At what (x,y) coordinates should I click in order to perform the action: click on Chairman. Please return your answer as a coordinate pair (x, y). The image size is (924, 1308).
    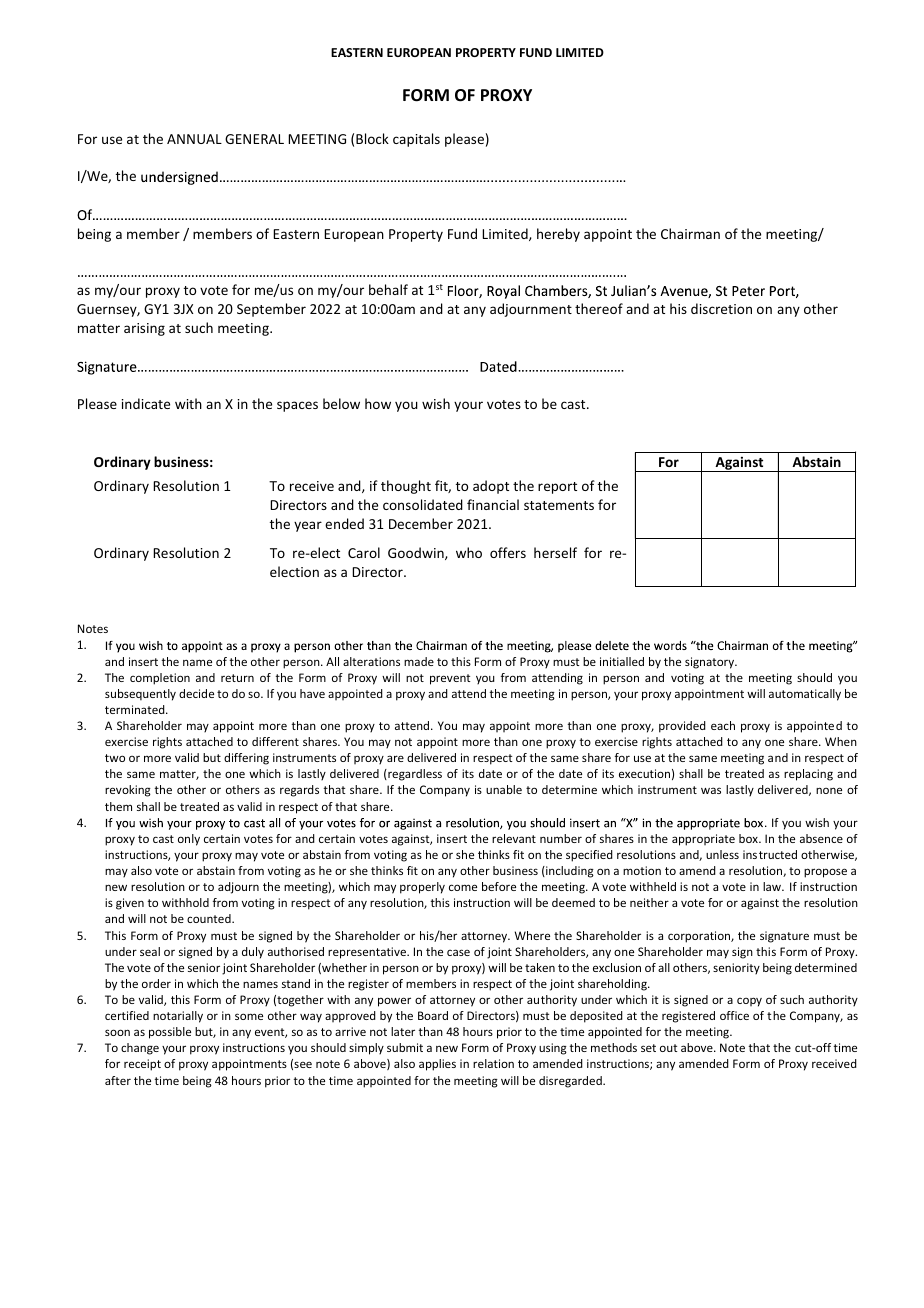
    Looking at the image, I should click on (690, 233).
